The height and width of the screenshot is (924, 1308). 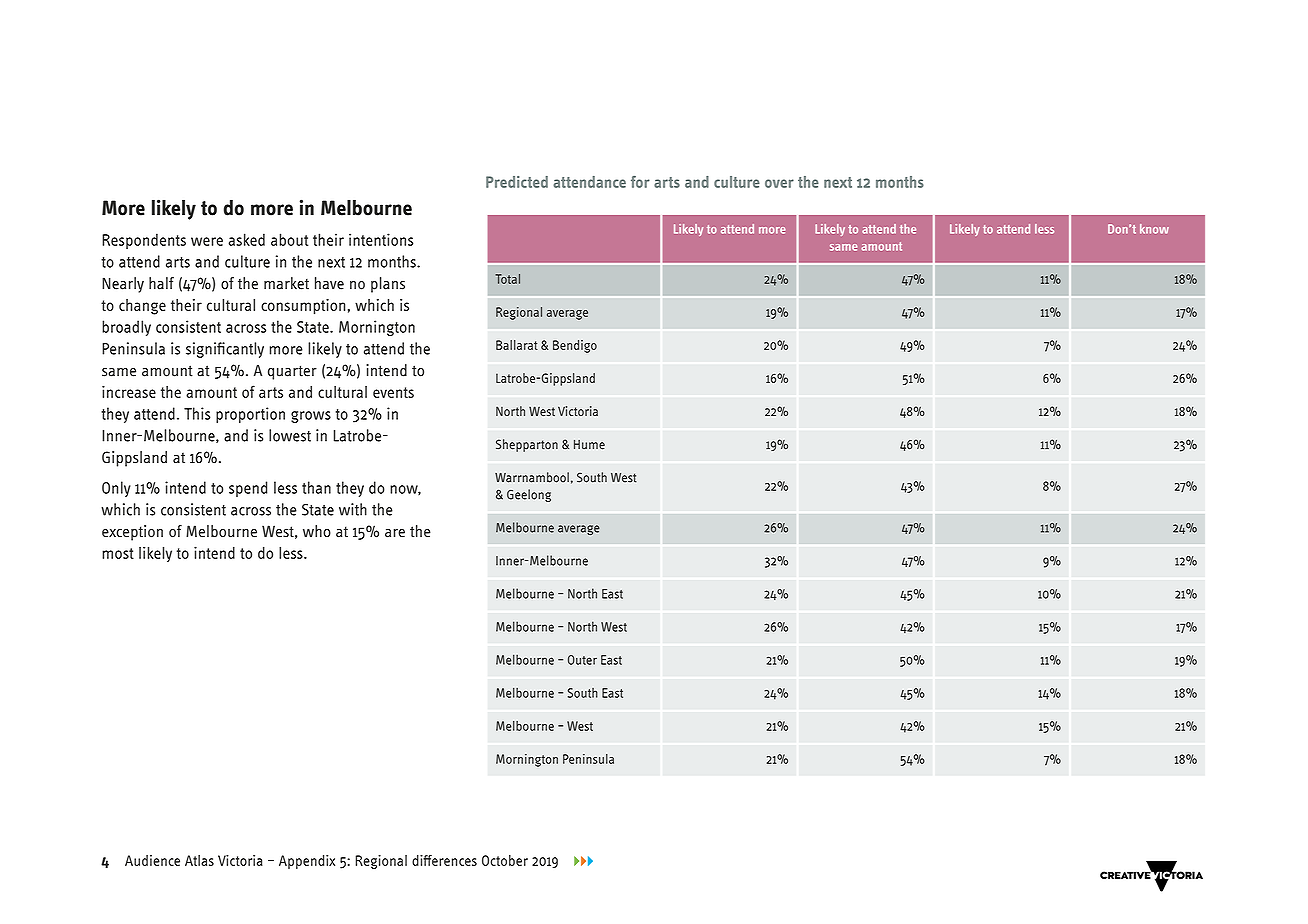 What do you see at coordinates (118, 553) in the screenshot?
I see `most` at bounding box center [118, 553].
